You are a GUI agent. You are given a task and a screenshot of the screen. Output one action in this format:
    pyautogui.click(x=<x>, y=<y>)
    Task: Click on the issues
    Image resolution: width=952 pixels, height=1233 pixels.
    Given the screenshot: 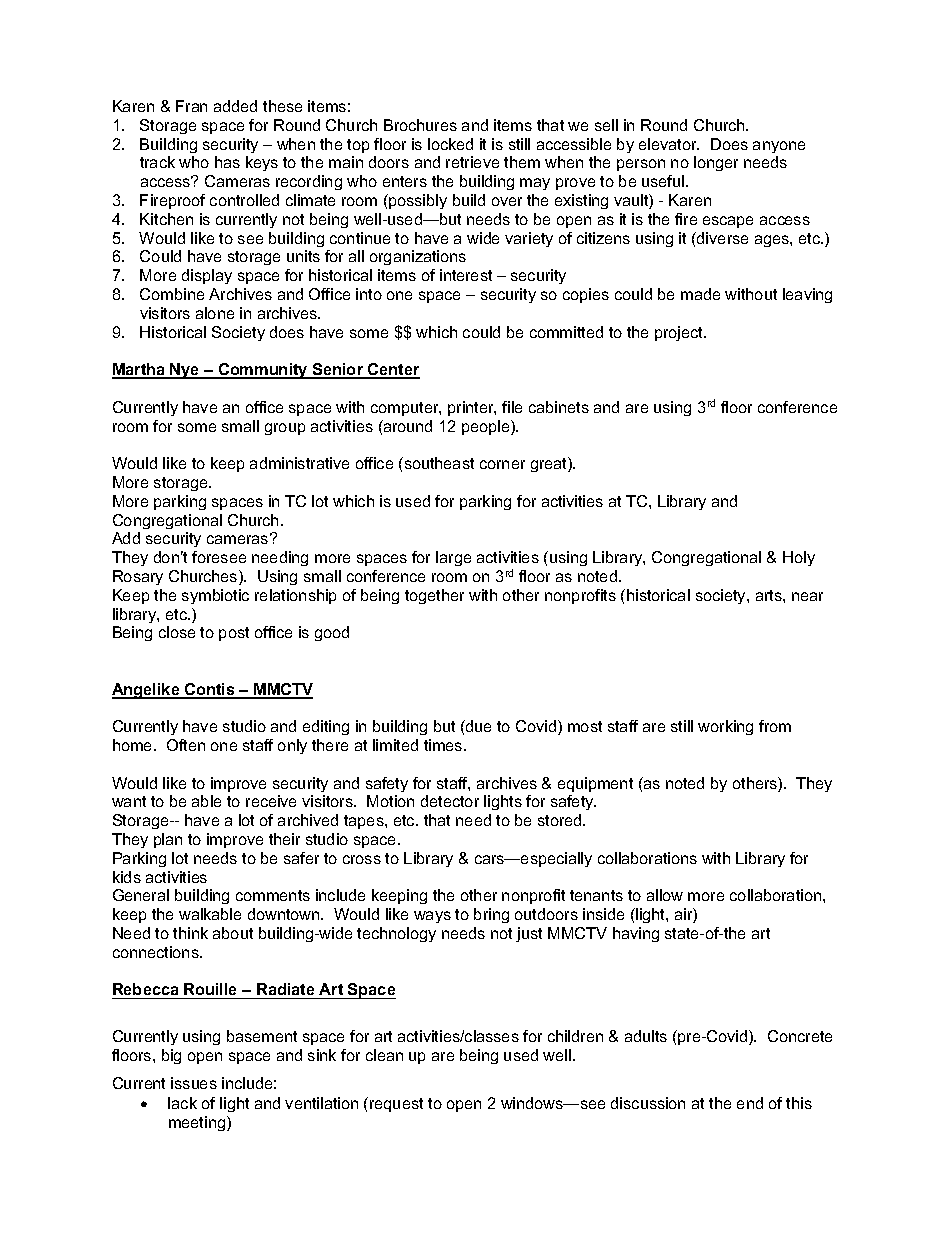 What is the action you would take?
    pyautogui.click(x=194, y=1083)
